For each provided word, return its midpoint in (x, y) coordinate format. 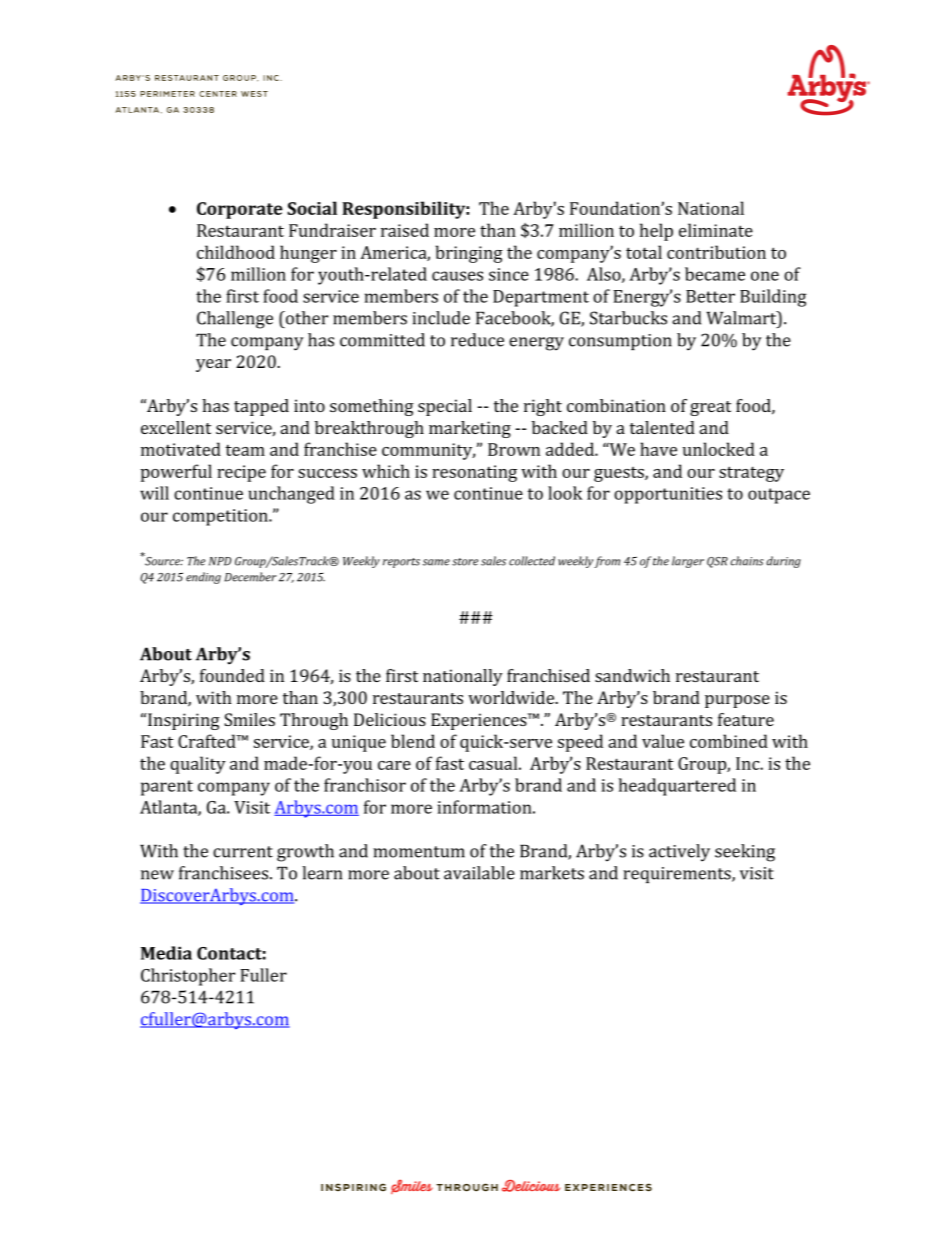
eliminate (716, 230)
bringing (469, 254)
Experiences (480, 721)
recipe (241, 473)
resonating (474, 473)
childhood (236, 252)
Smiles (249, 719)
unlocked (719, 449)
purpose (737, 701)
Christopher (188, 977)
